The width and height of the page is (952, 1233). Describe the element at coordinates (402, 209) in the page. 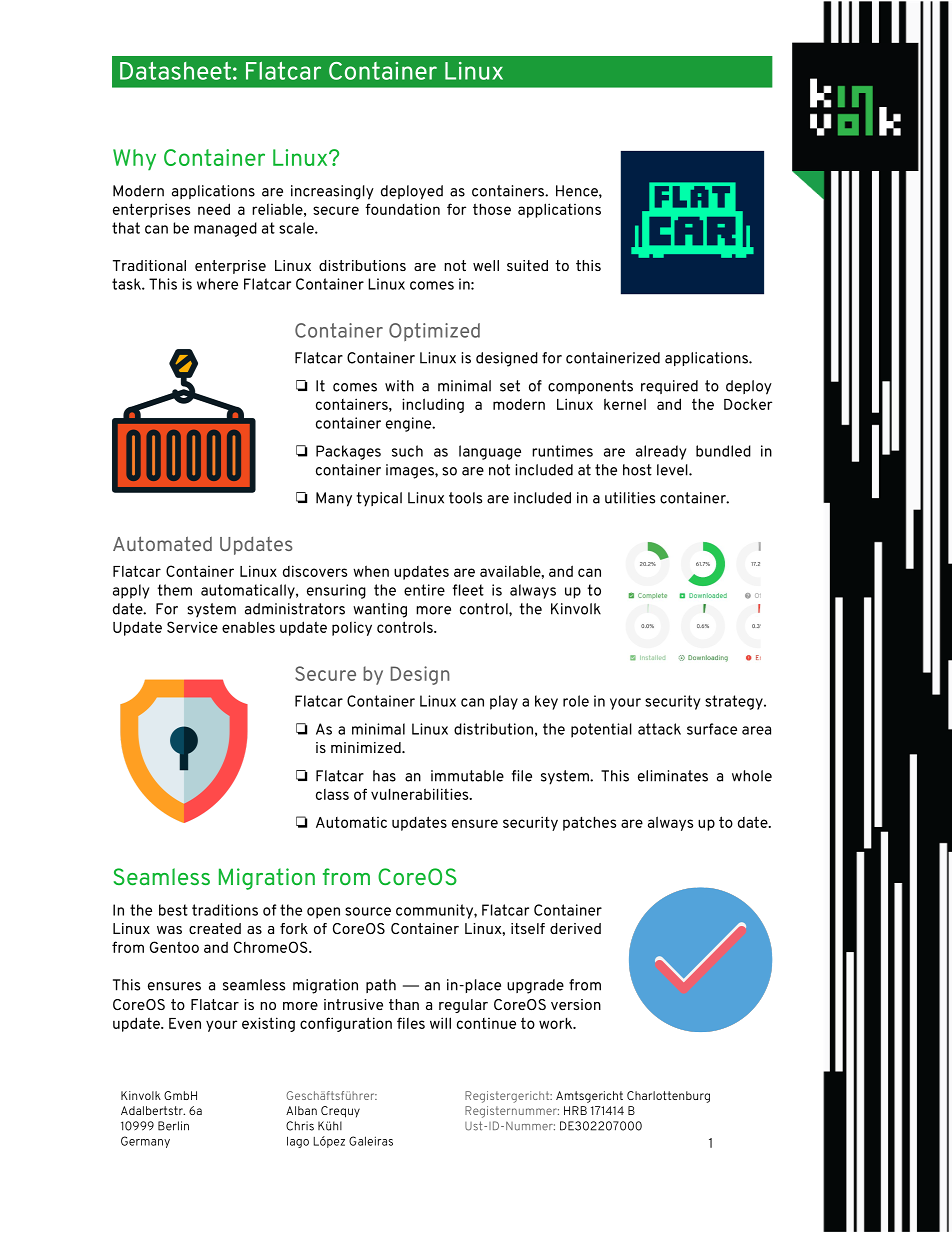

I see `foundation` at that location.
